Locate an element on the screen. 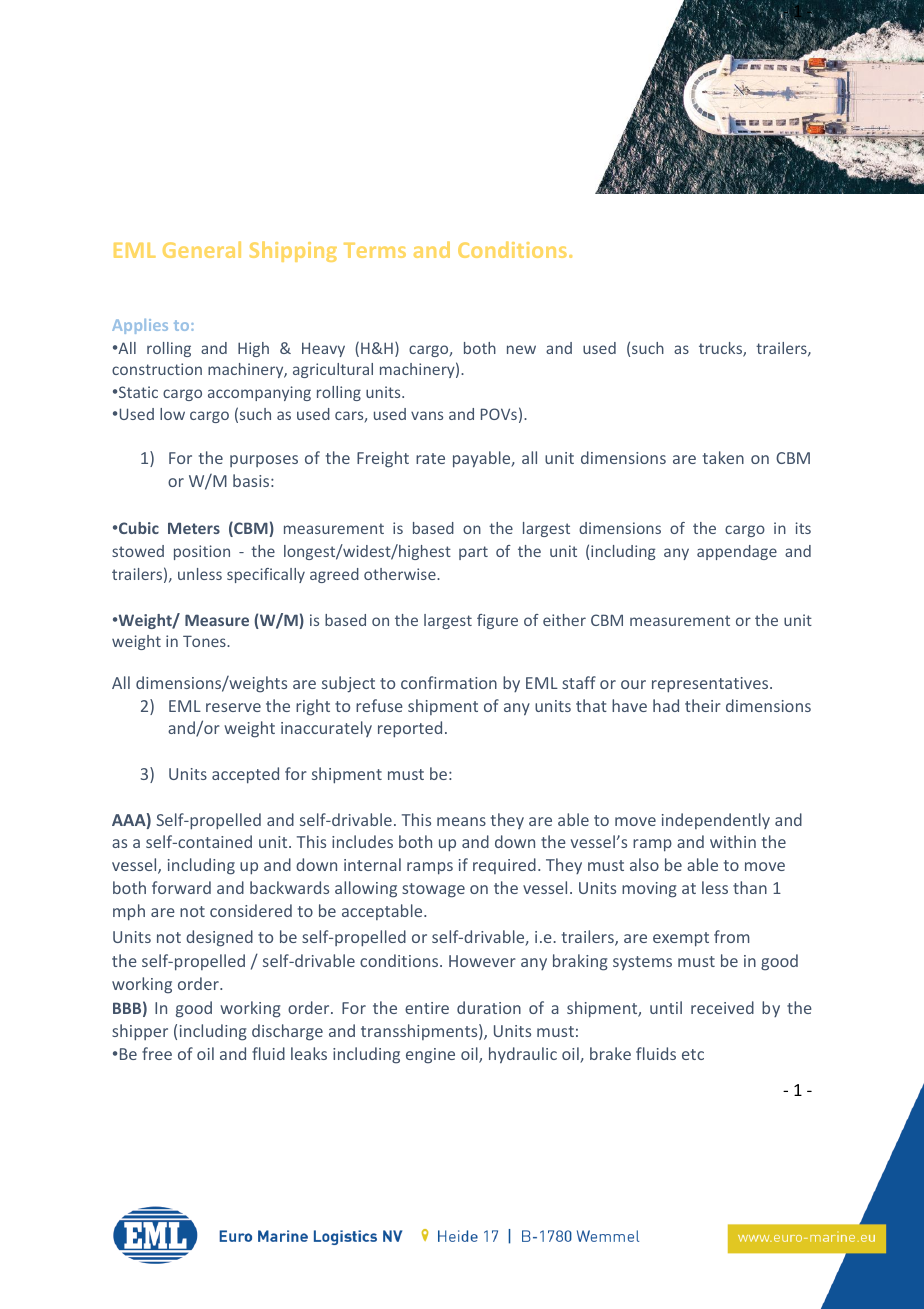  Tones is located at coordinates (205, 641).
